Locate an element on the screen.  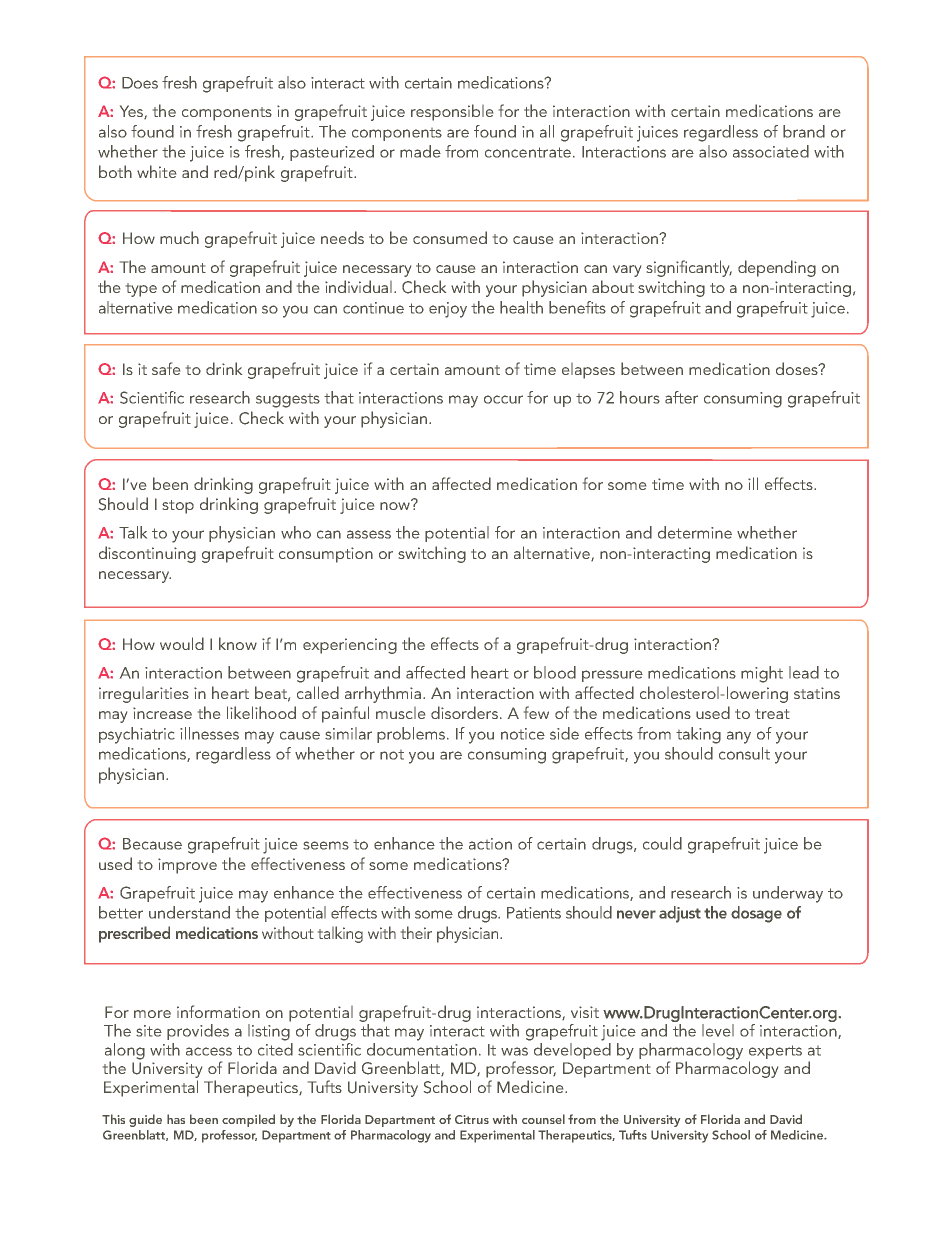
stop is located at coordinates (178, 507).
